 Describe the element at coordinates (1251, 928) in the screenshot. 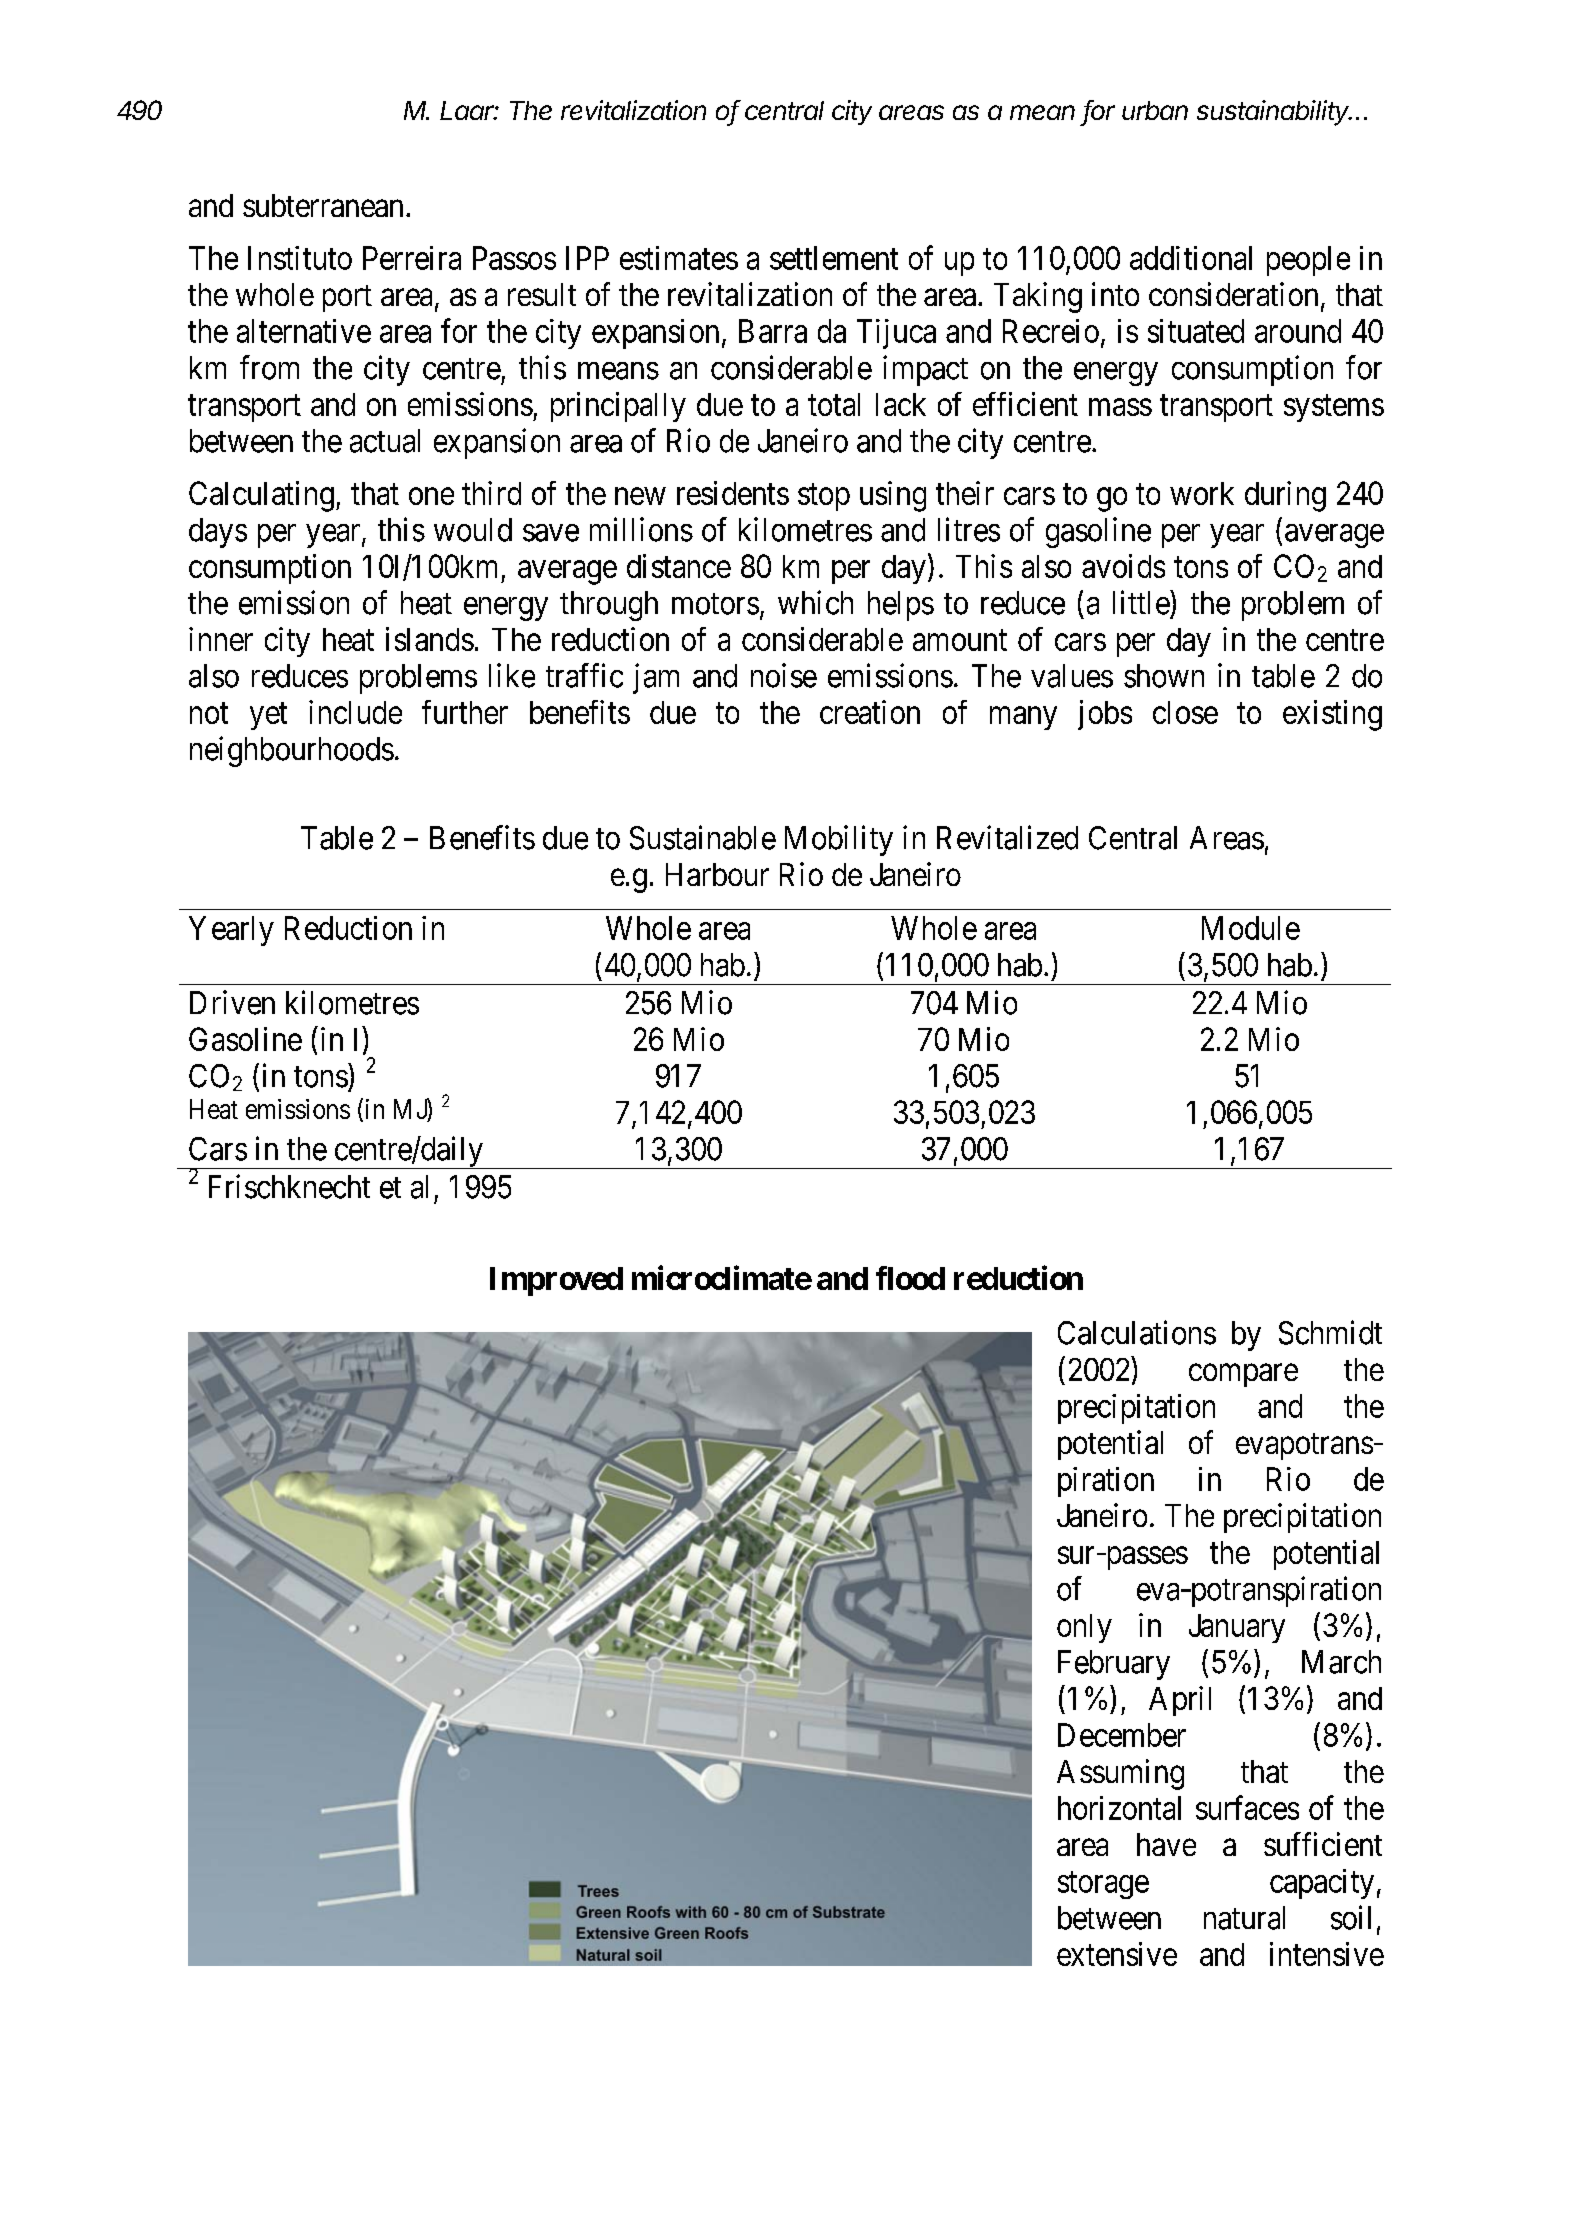

I see `Module` at that location.
